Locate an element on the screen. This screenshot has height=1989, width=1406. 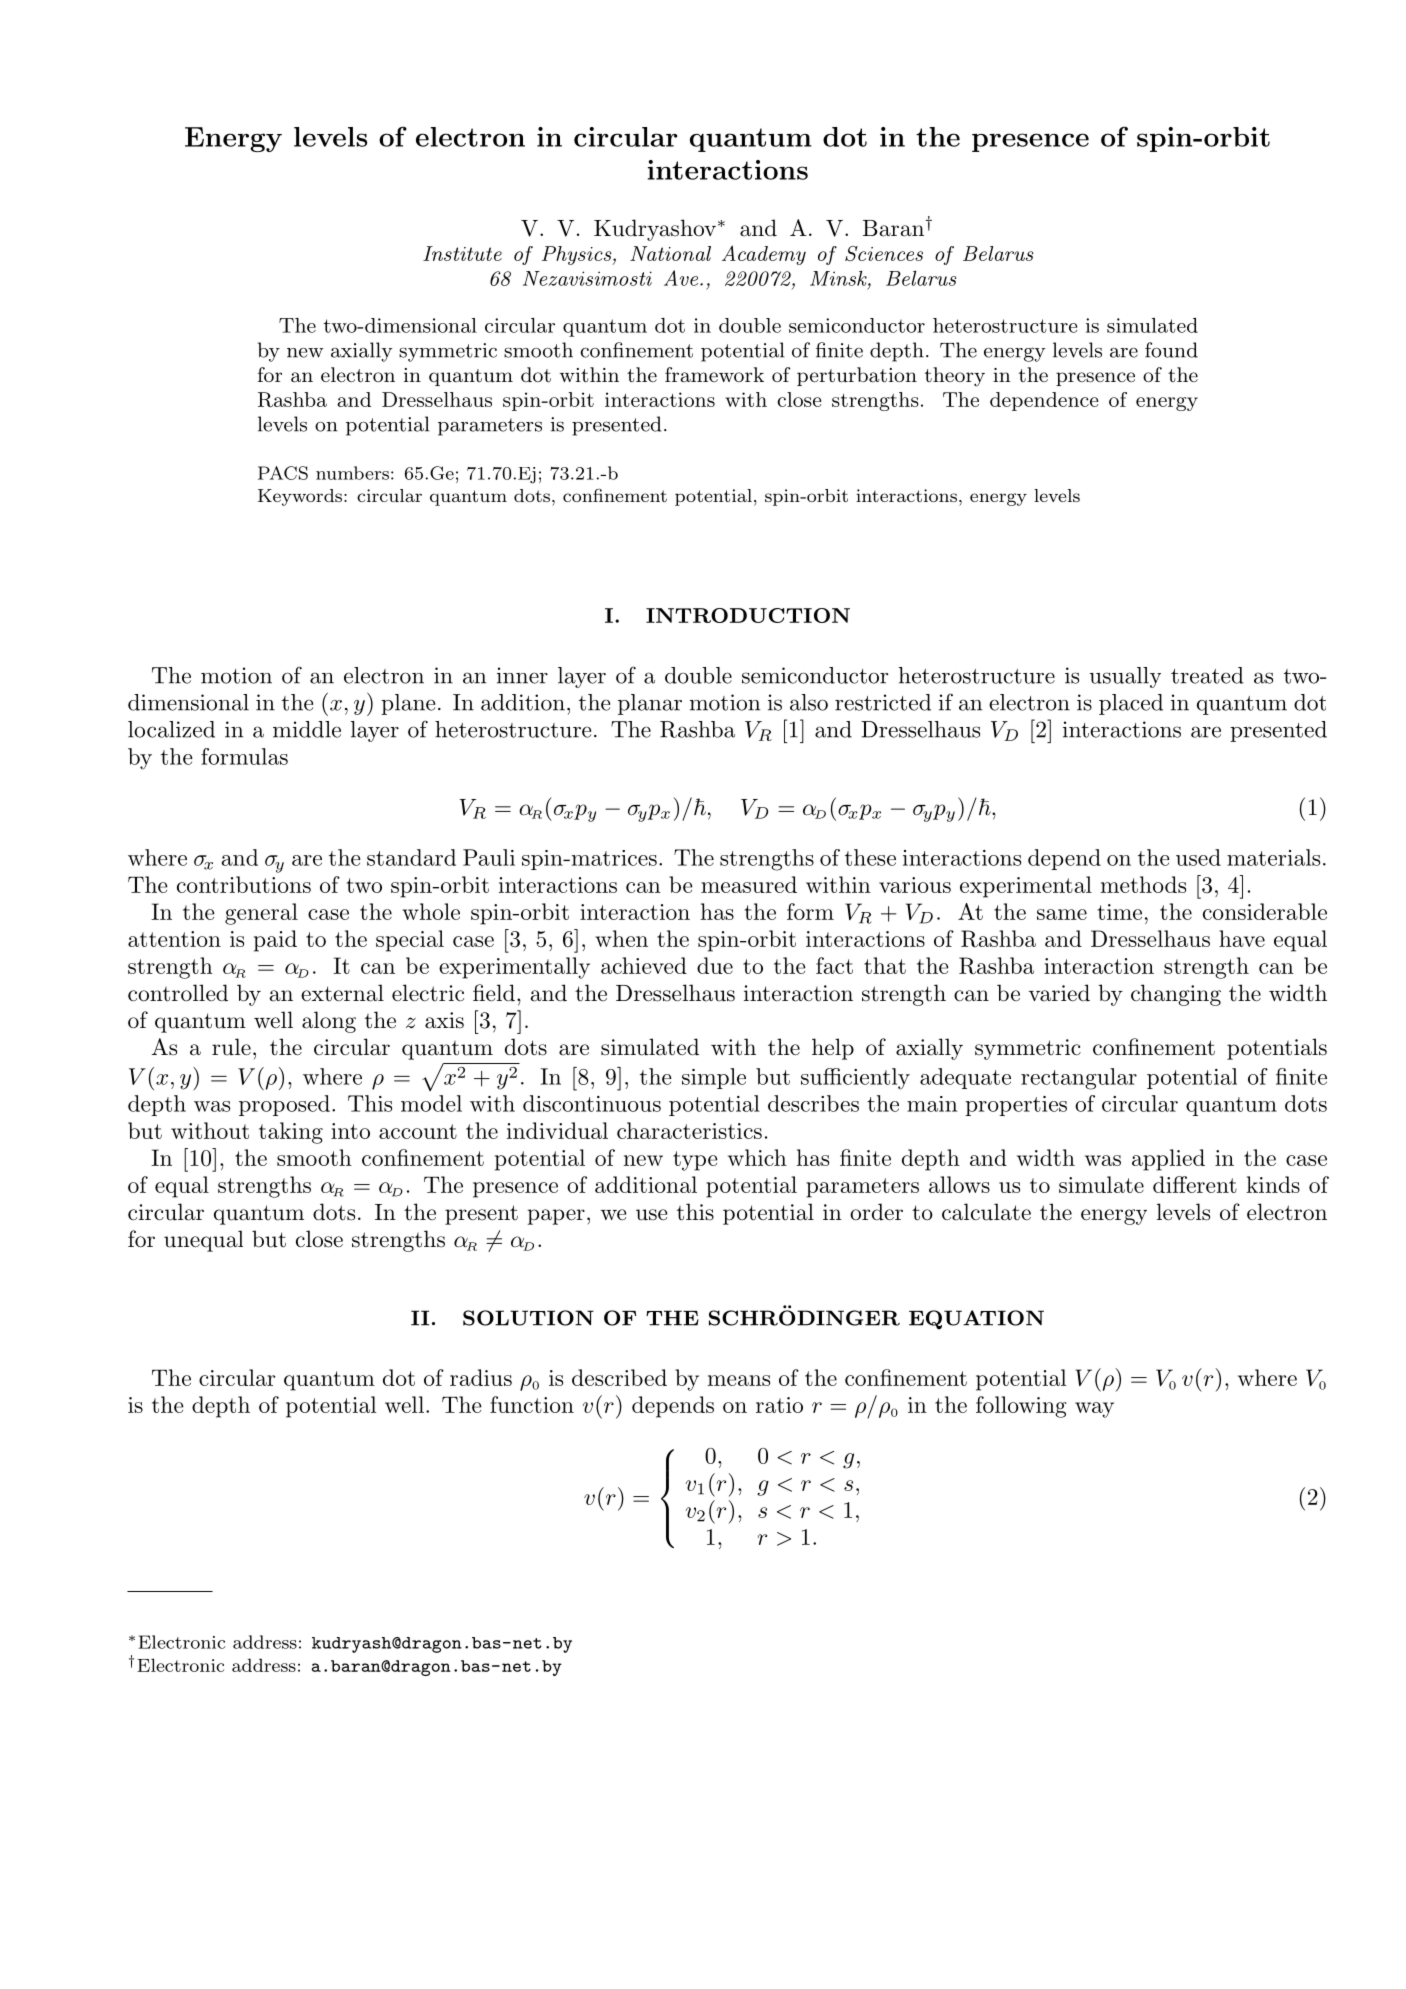
plane is located at coordinates (408, 704).
